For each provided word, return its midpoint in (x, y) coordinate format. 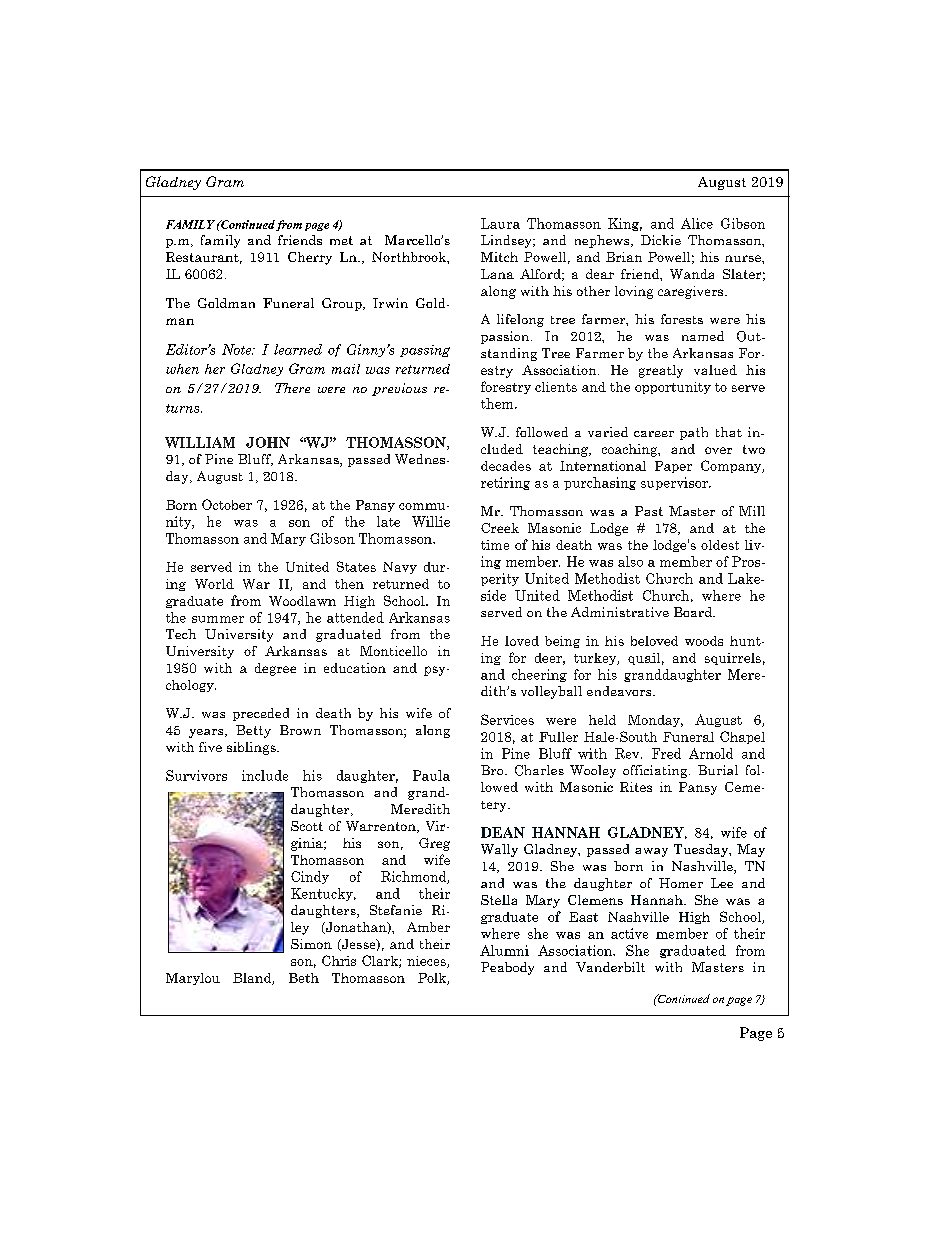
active (629, 933)
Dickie (661, 240)
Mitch (499, 257)
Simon (311, 944)
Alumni (504, 950)
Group (343, 304)
